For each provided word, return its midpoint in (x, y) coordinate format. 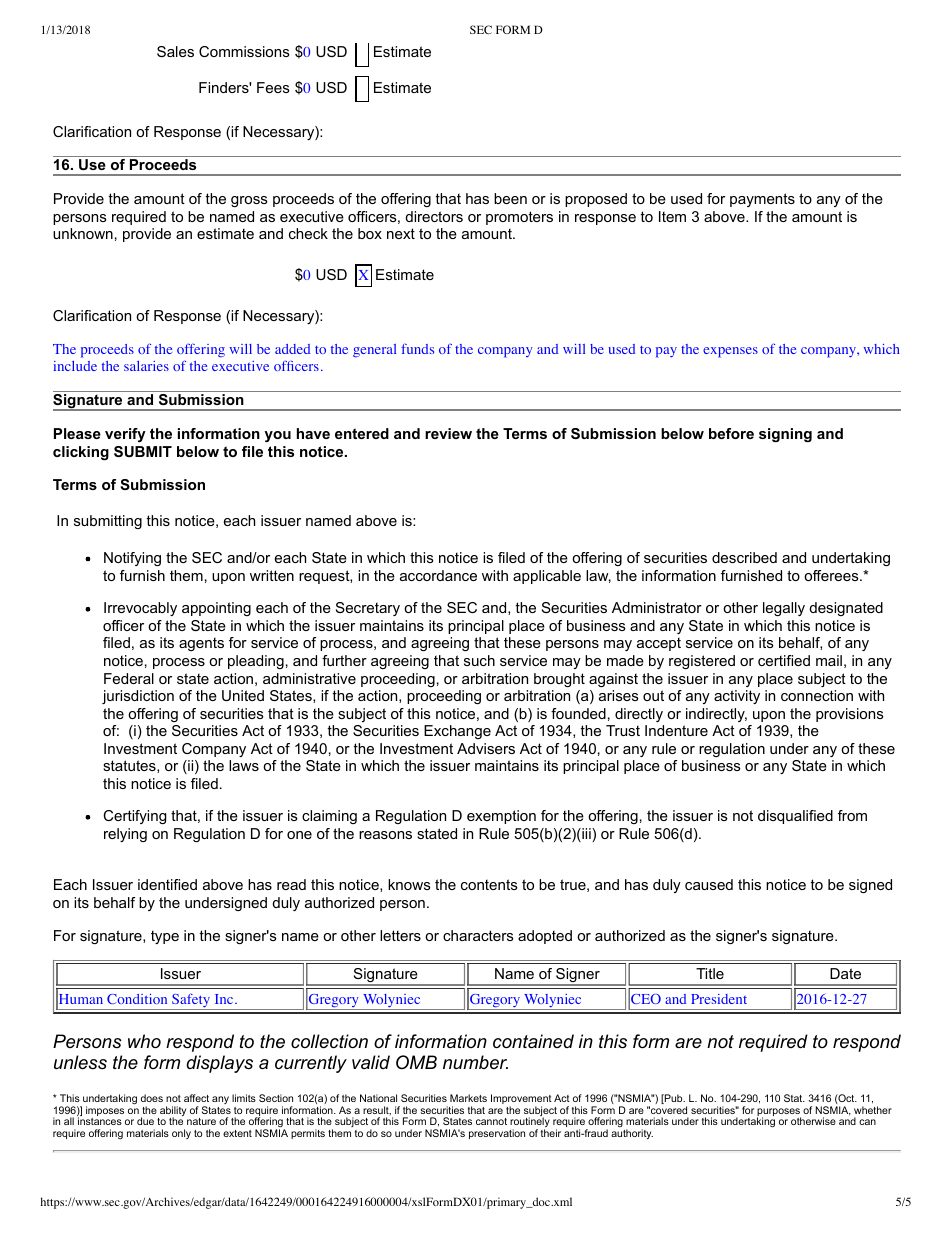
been (510, 198)
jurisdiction (138, 697)
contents (489, 884)
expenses (730, 352)
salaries (146, 366)
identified (167, 884)
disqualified (795, 817)
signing (785, 435)
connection (817, 695)
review (448, 433)
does (152, 1098)
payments (762, 200)
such (479, 660)
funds (417, 349)
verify (125, 435)
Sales (175, 51)
